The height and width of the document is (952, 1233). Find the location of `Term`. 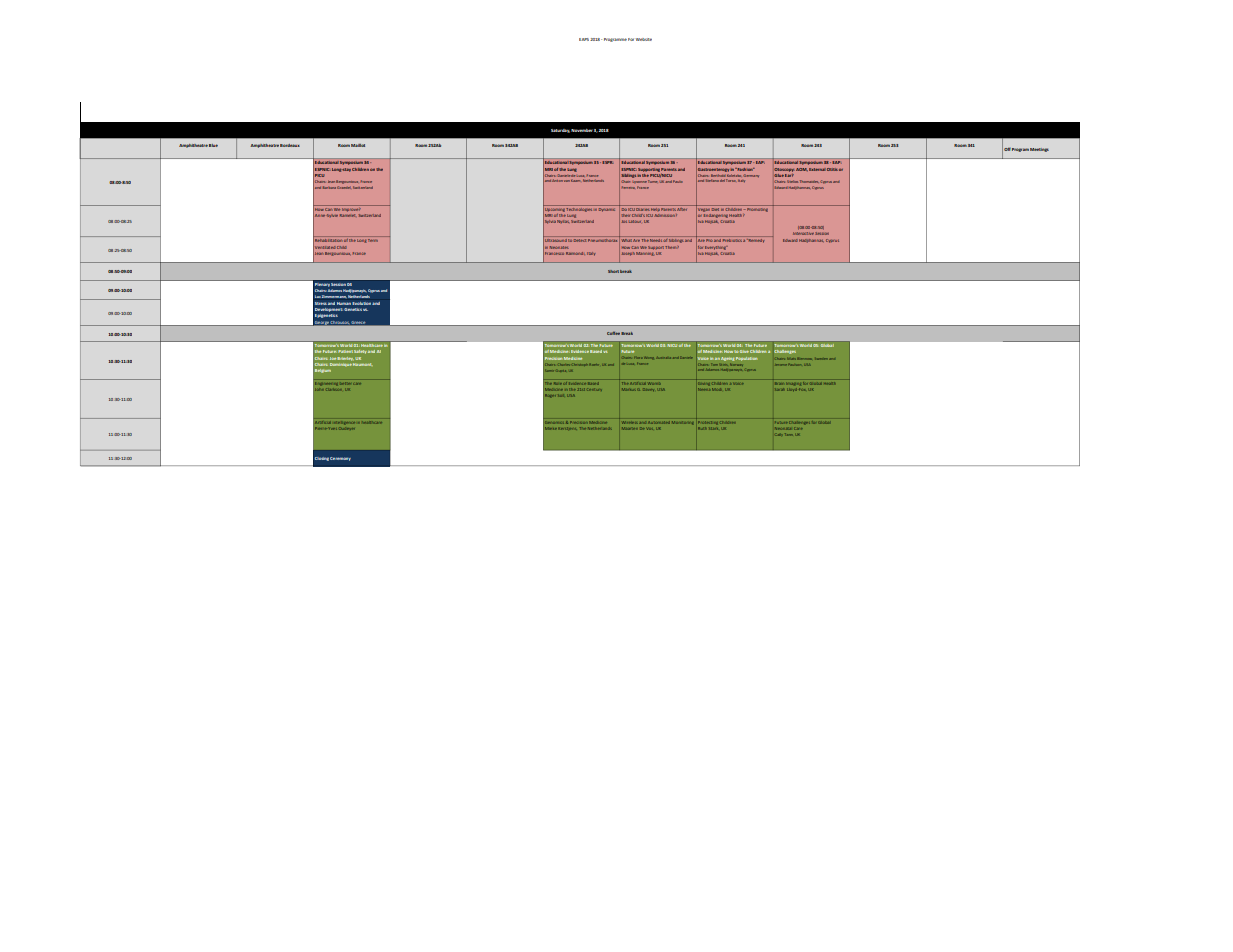

Term is located at coordinates (373, 240).
